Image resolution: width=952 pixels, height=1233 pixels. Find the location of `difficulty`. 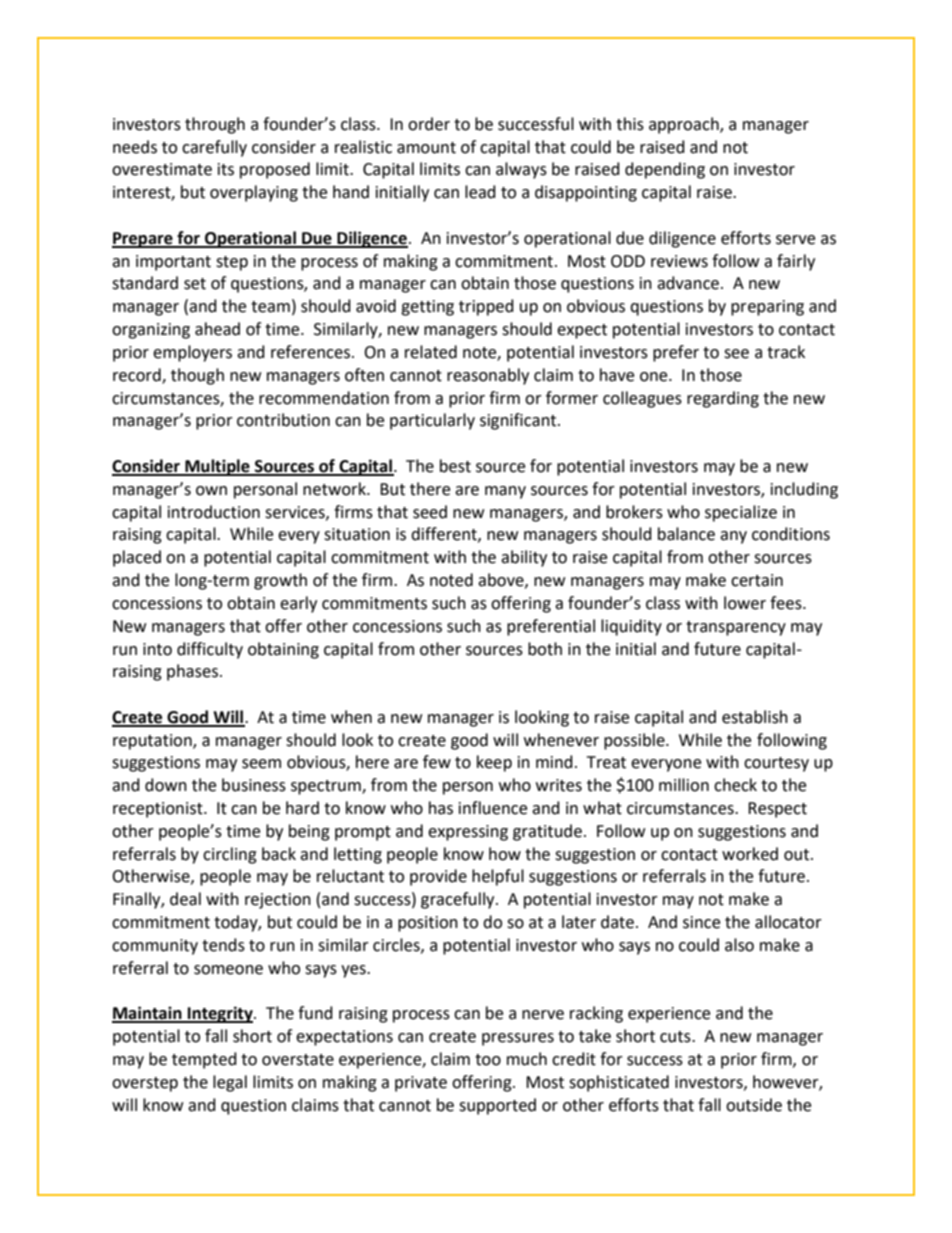

difficulty is located at coordinates (210, 650).
